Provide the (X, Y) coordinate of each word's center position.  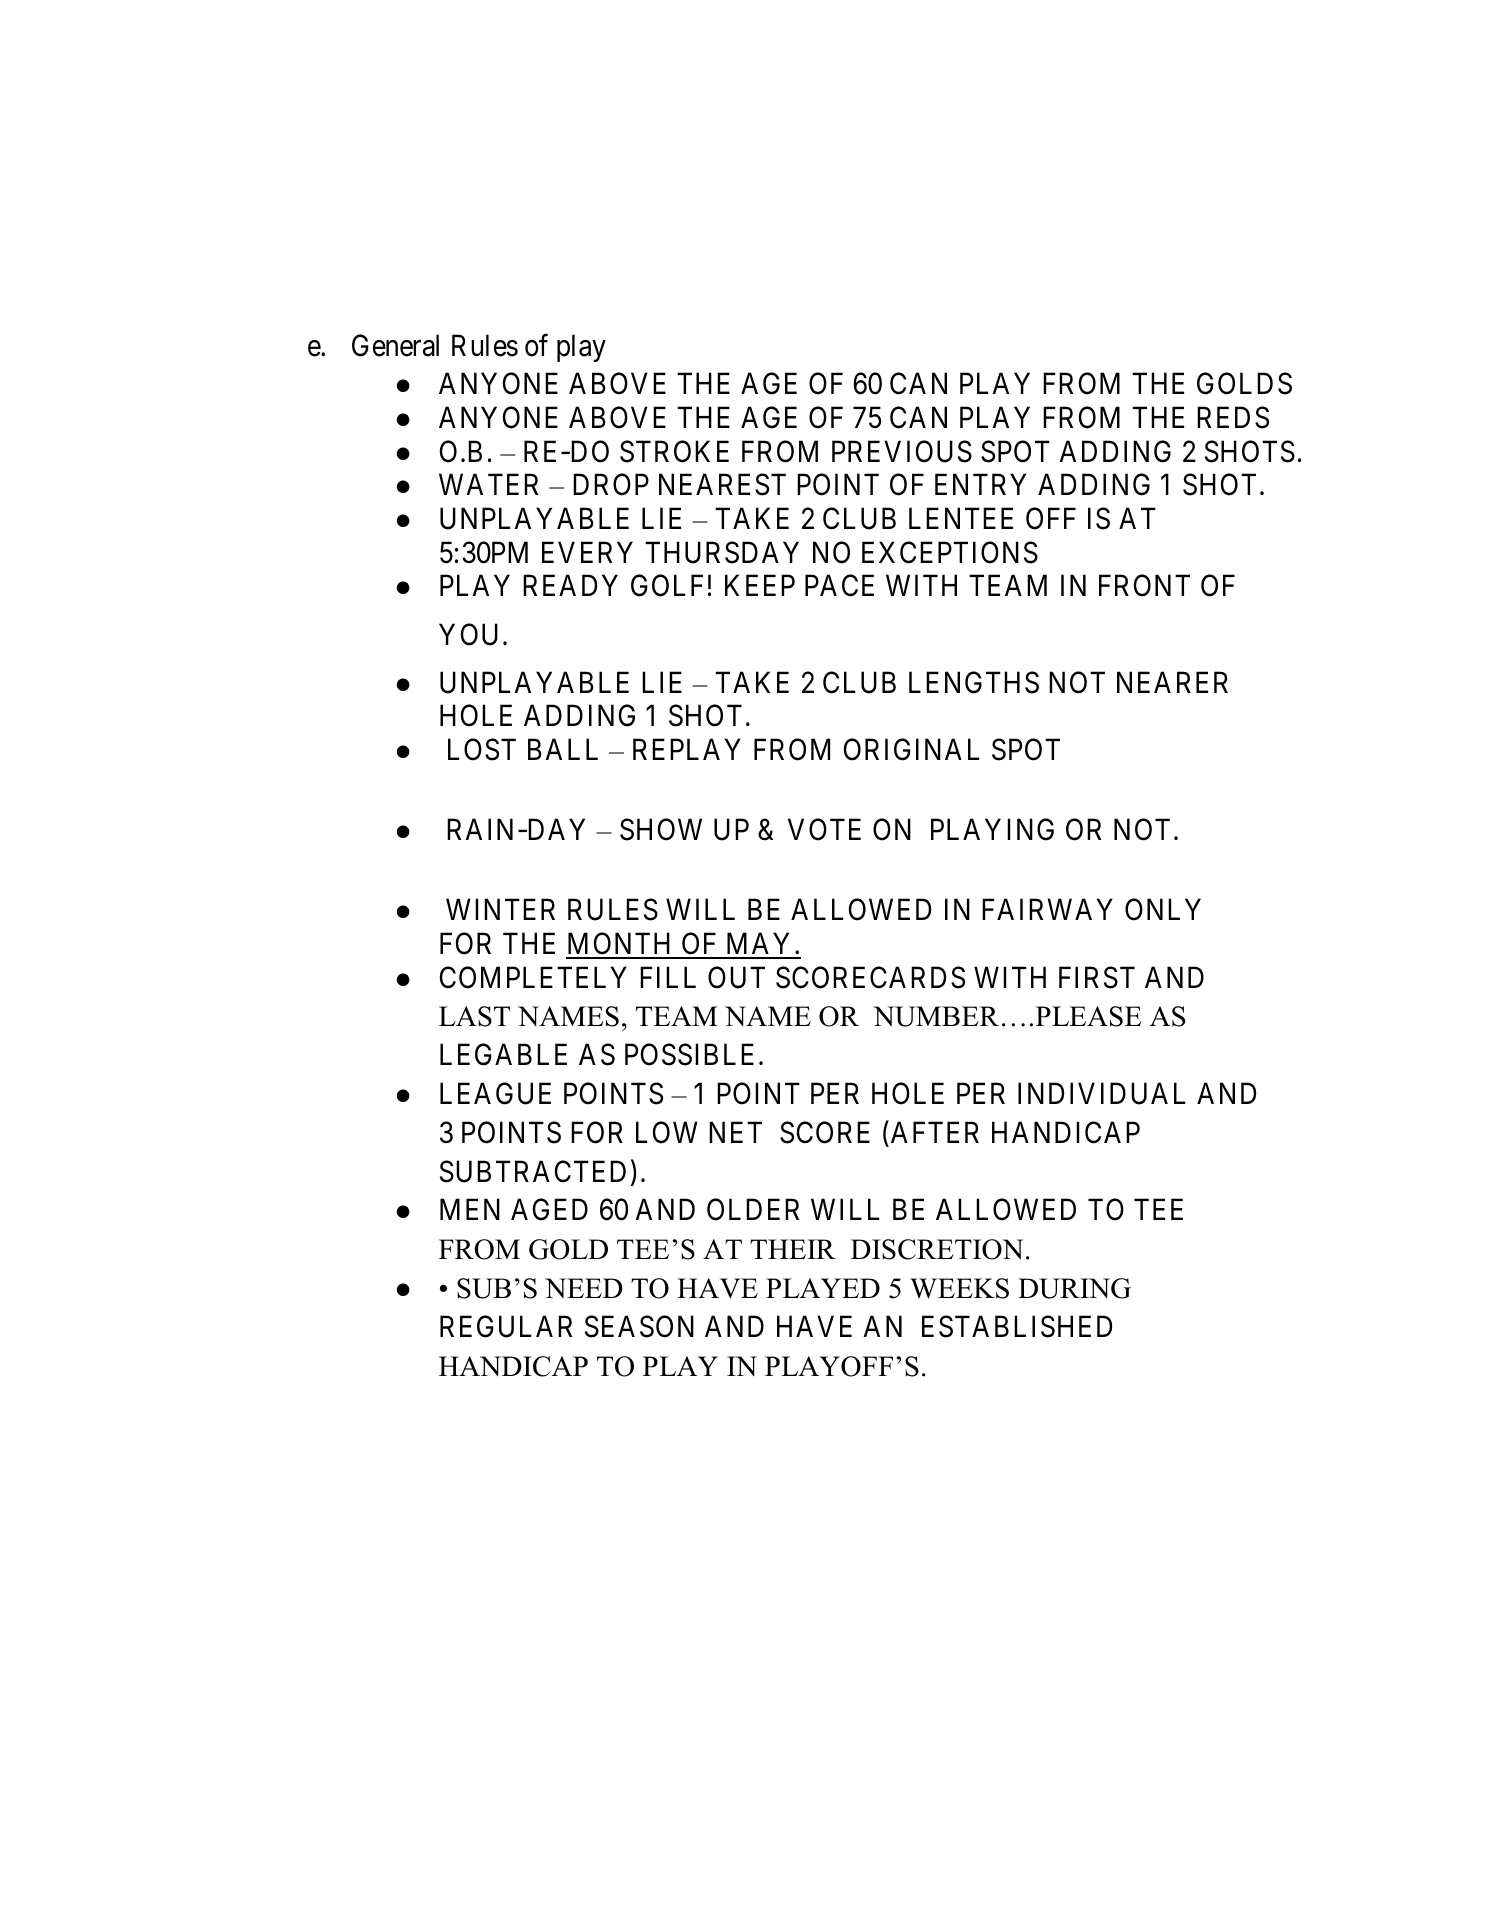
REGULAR (506, 1326)
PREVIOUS (902, 451)
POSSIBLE (692, 1054)
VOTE (824, 830)
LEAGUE (495, 1093)
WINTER (500, 909)
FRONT (1144, 586)
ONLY (1163, 909)
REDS (1233, 417)
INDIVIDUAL (1101, 1094)
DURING (1074, 1288)
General (395, 345)
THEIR (793, 1249)
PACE (839, 586)
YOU (468, 634)
